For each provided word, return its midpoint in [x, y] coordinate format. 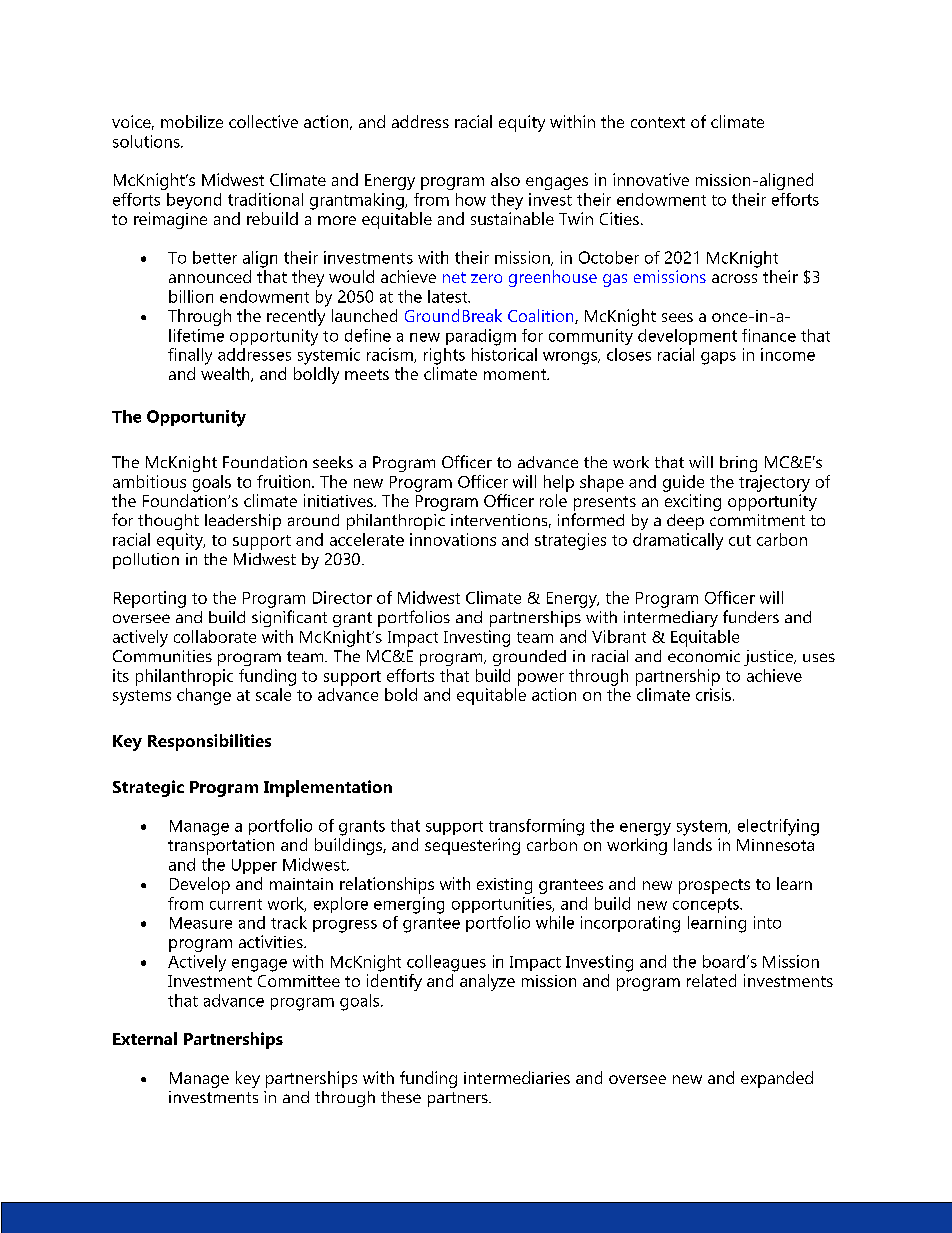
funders [751, 616]
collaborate [215, 636]
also [505, 179]
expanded [777, 1079]
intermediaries [517, 1077]
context [658, 122]
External [145, 1038]
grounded [529, 658]
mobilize [192, 121]
